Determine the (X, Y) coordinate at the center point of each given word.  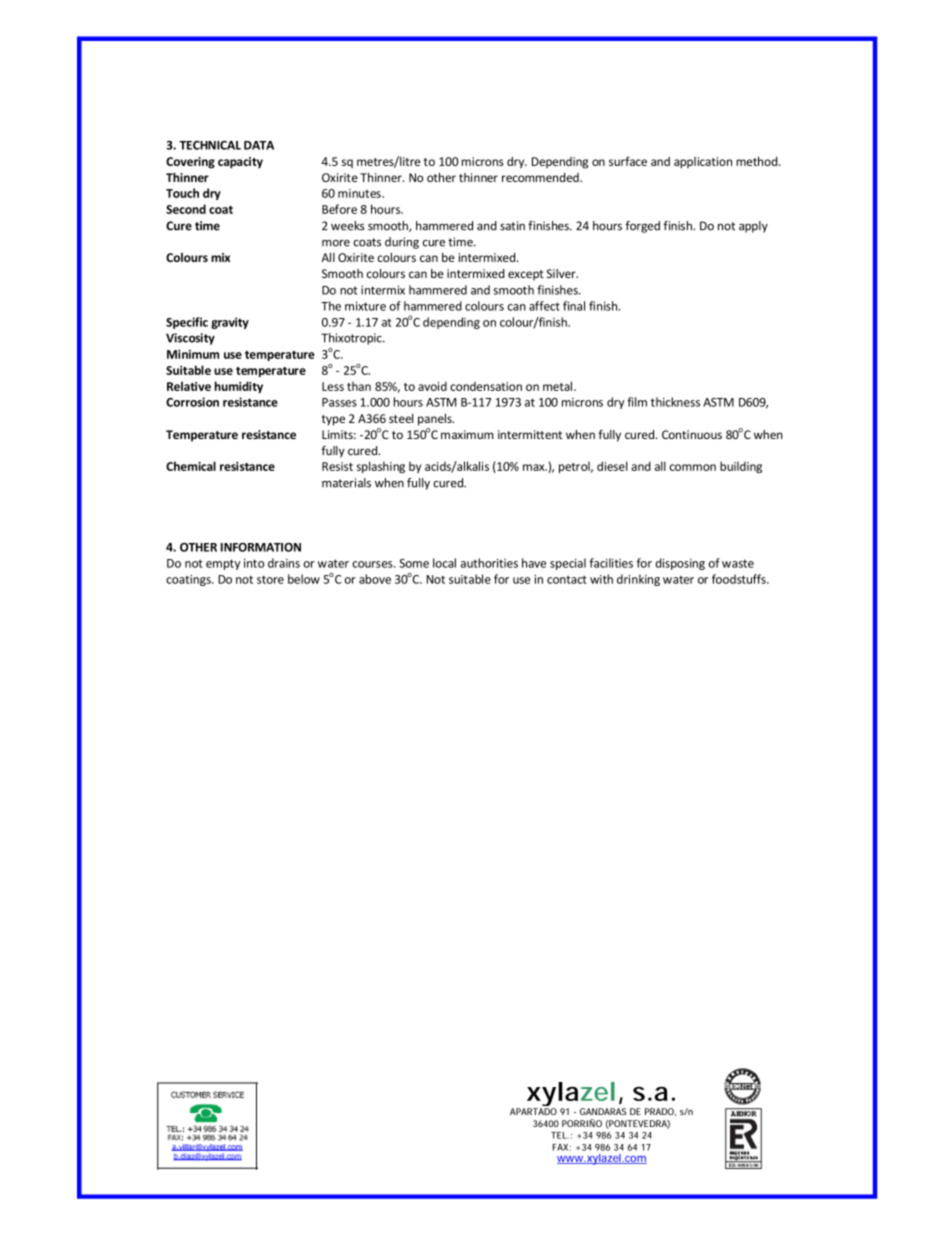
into (254, 563)
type (333, 420)
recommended (541, 177)
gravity (230, 323)
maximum (467, 434)
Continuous (692, 434)
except (526, 275)
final (574, 306)
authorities (489, 563)
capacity (240, 163)
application (703, 163)
